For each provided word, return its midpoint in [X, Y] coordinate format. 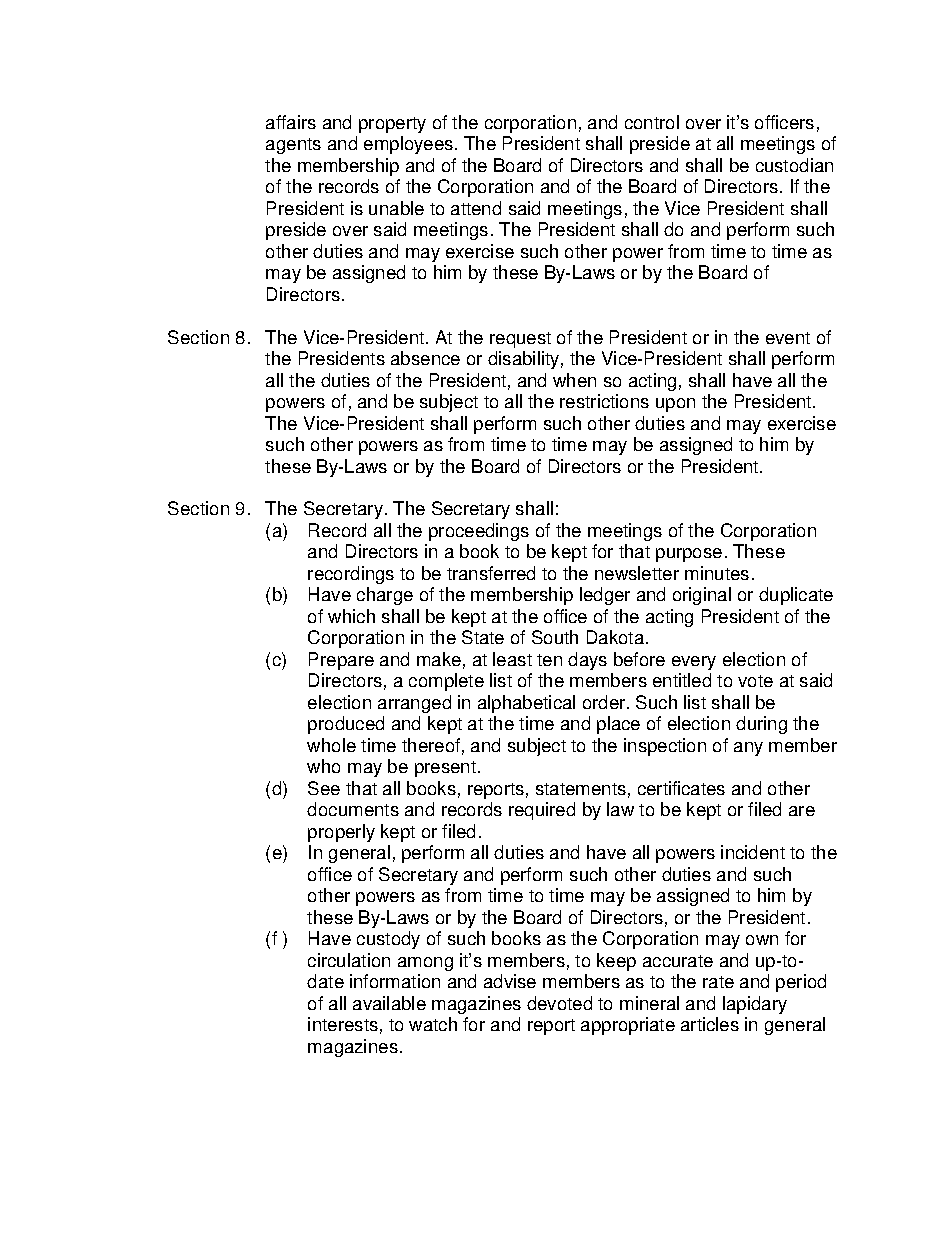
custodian [794, 165]
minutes [717, 573]
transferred [491, 573]
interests [343, 1024]
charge [385, 596]
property [392, 125]
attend [476, 208]
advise [510, 981]
